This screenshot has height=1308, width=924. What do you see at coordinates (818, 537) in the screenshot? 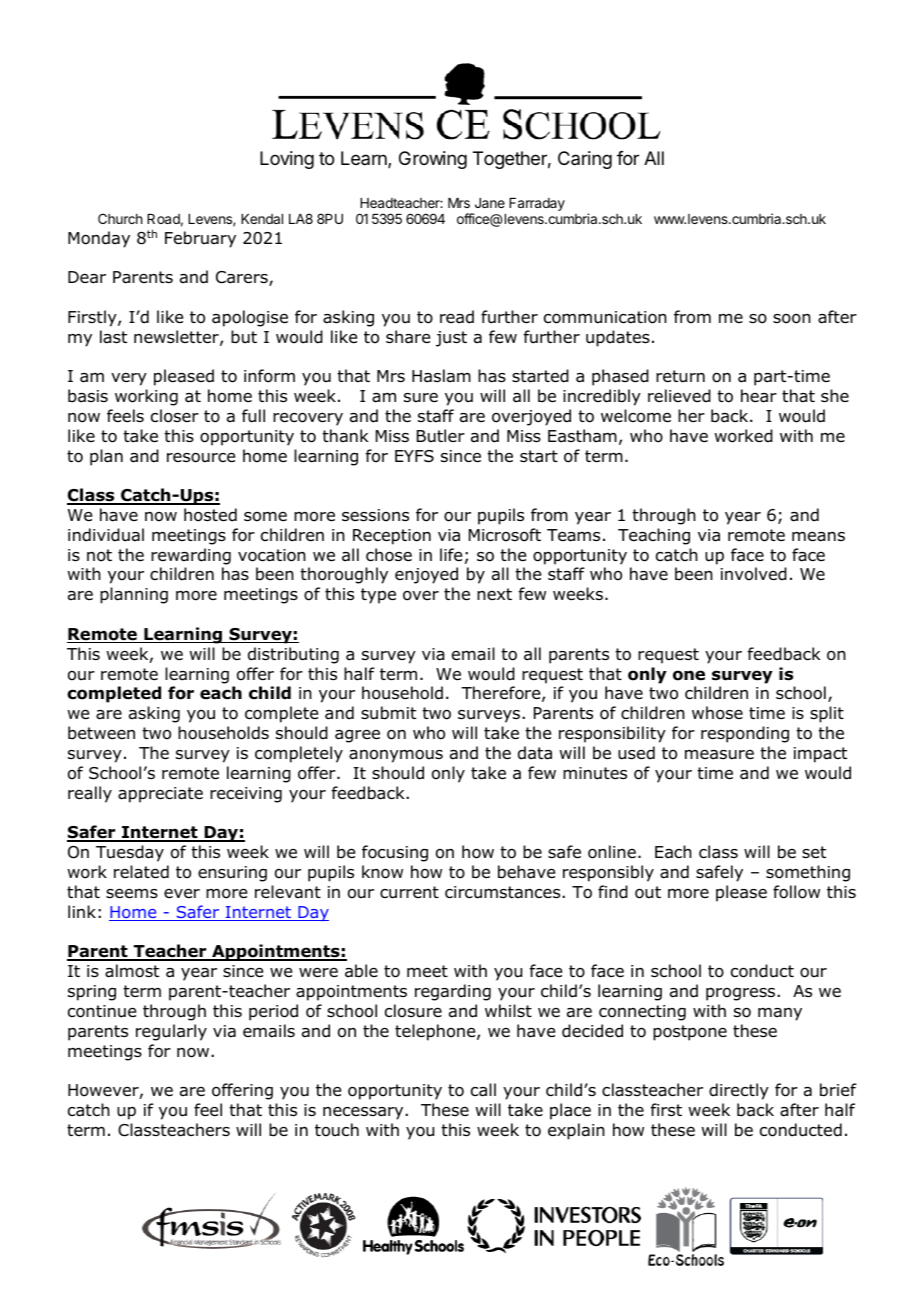
I see `means` at bounding box center [818, 537].
